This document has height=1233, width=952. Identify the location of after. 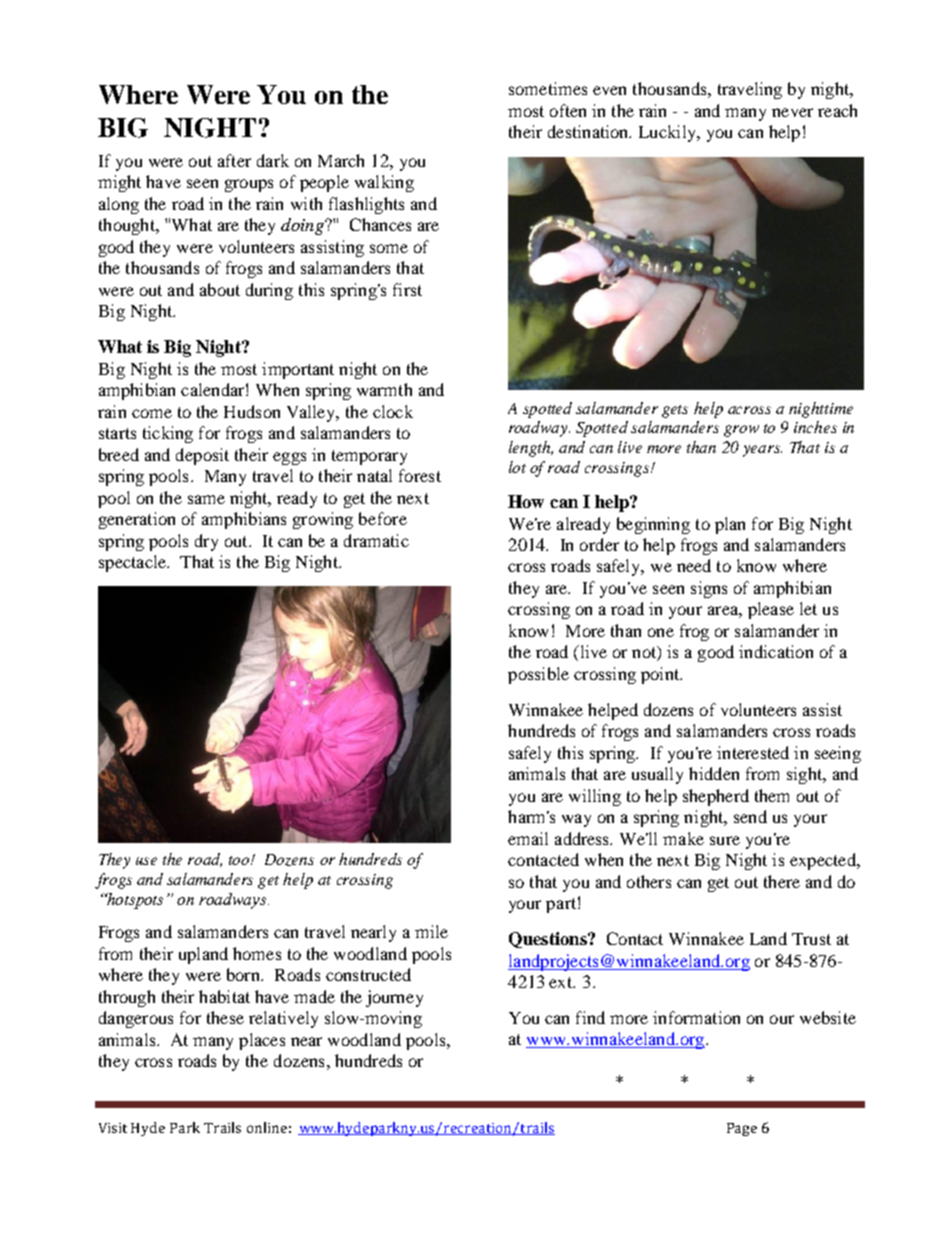
(234, 160).
